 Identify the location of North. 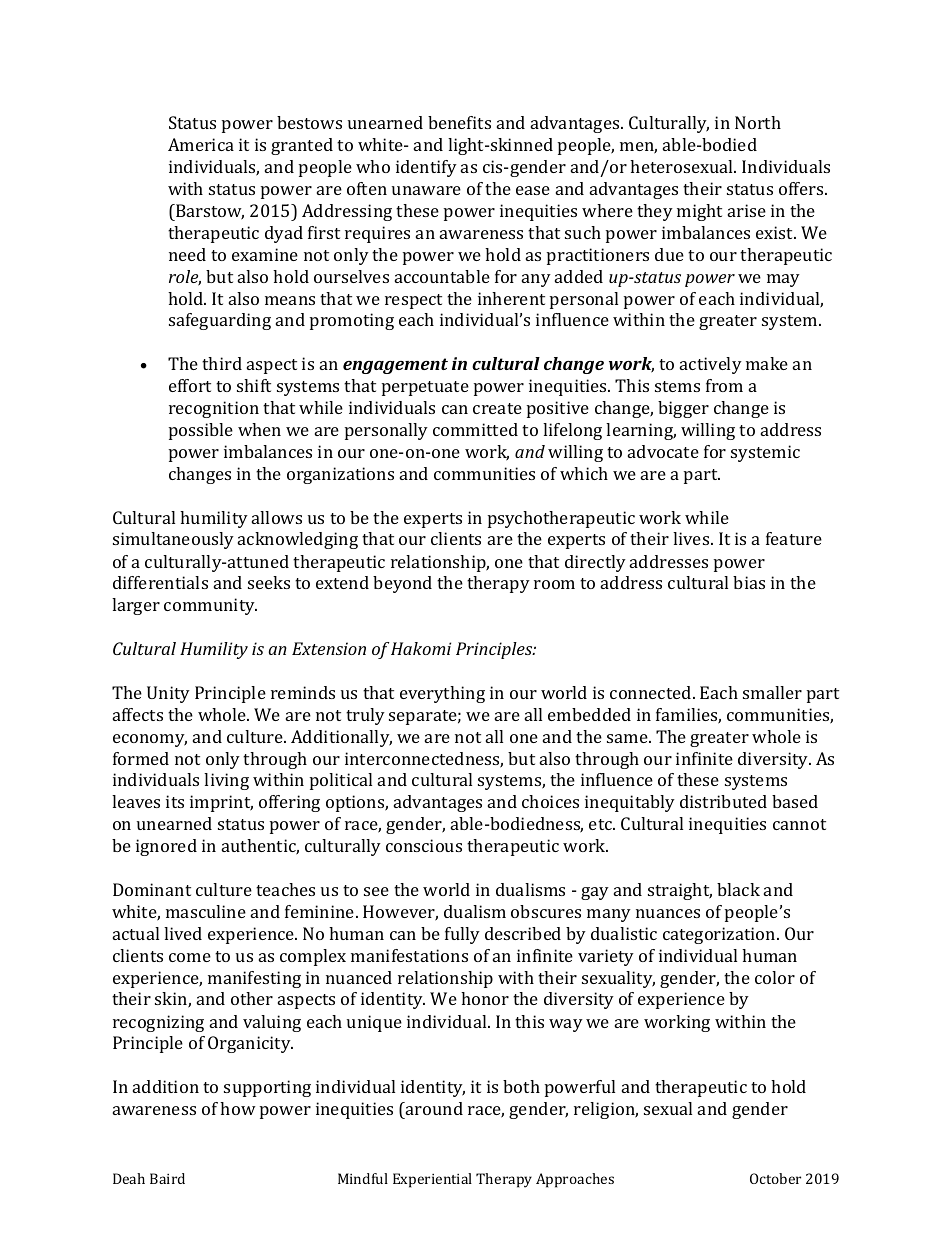
(758, 122).
